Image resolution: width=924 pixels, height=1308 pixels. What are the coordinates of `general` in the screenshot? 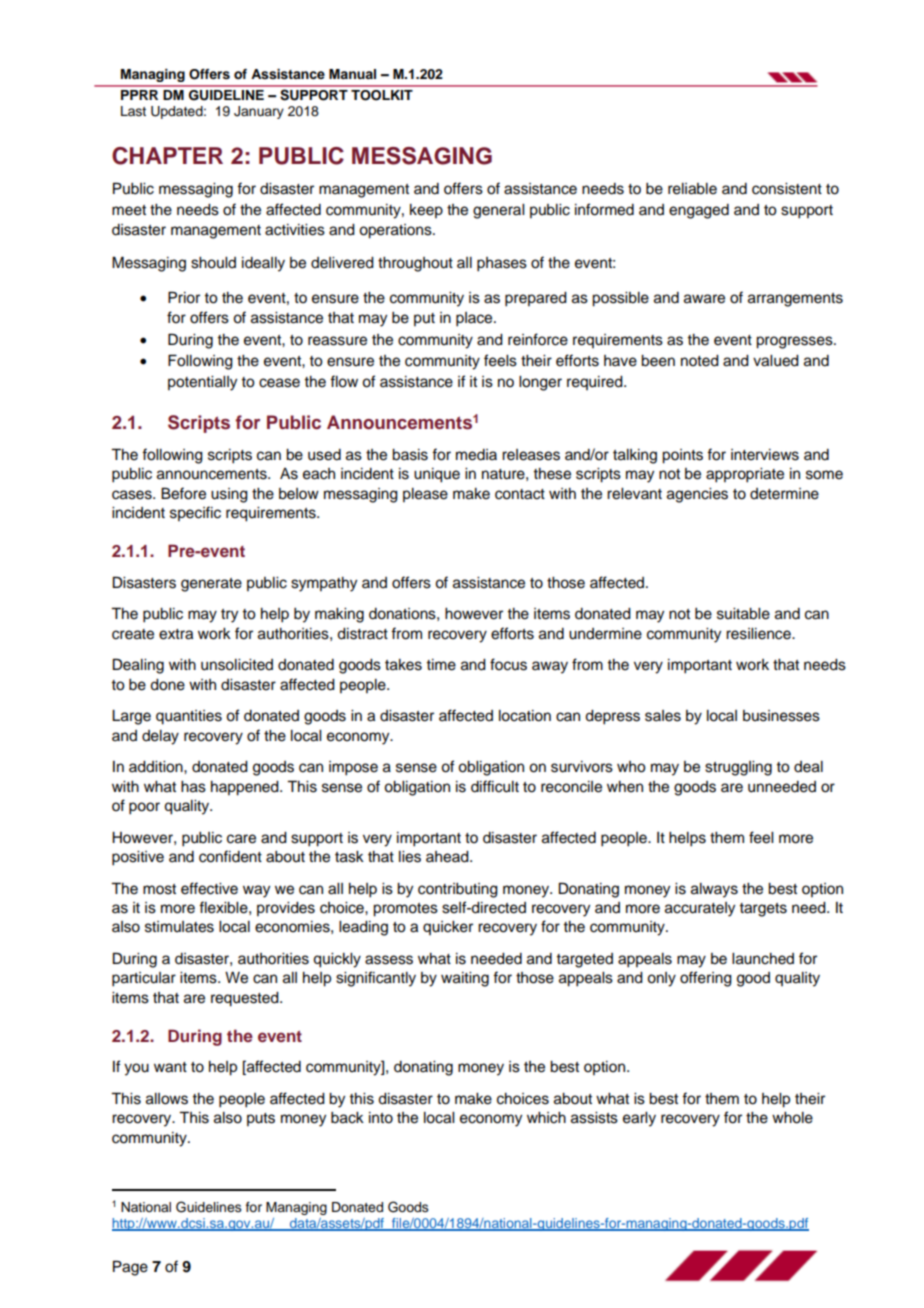 It's located at (498, 211).
